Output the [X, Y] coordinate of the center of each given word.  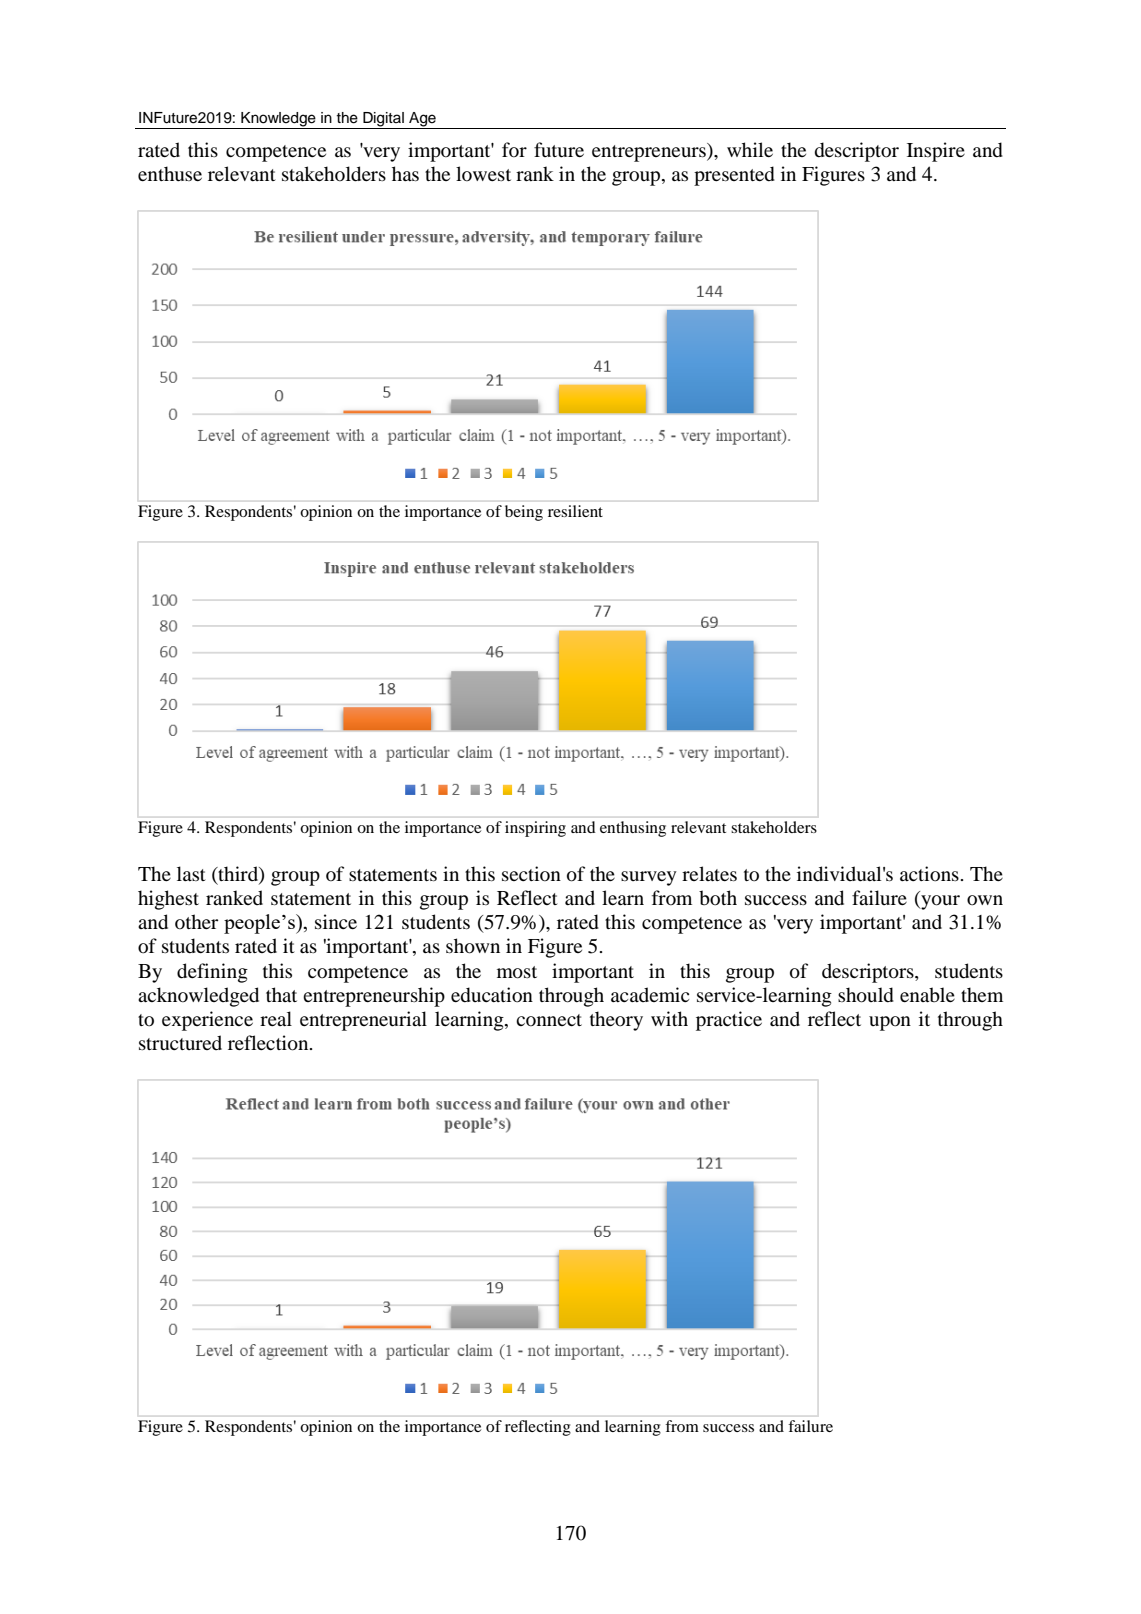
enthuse [170, 174]
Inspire [936, 152]
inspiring [535, 829]
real [276, 1018]
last [191, 873]
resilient [575, 511]
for [514, 150]
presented [734, 176]
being [524, 513]
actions [929, 874]
